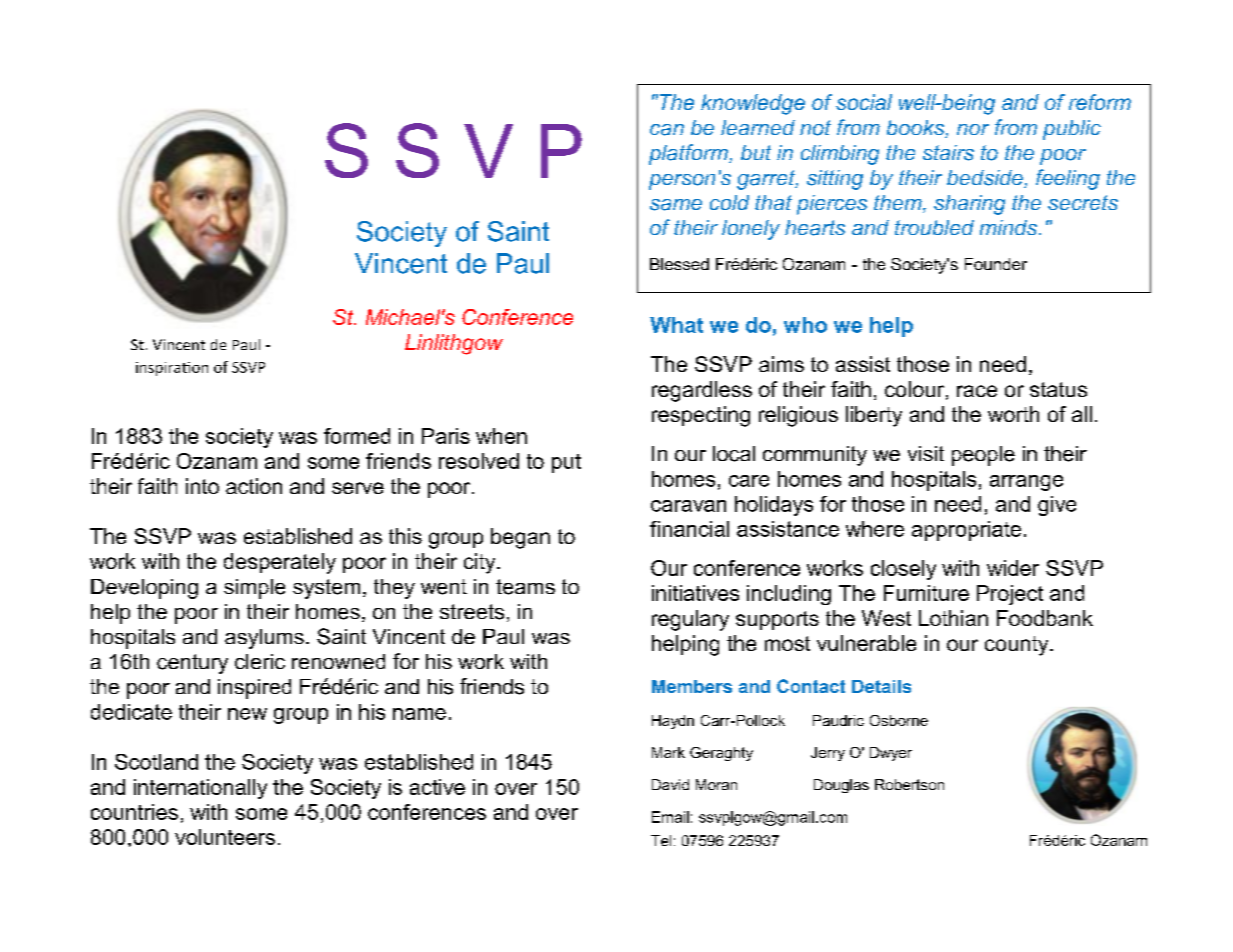 The image size is (1233, 952). What do you see at coordinates (1018, 646) in the document?
I see `county` at bounding box center [1018, 646].
